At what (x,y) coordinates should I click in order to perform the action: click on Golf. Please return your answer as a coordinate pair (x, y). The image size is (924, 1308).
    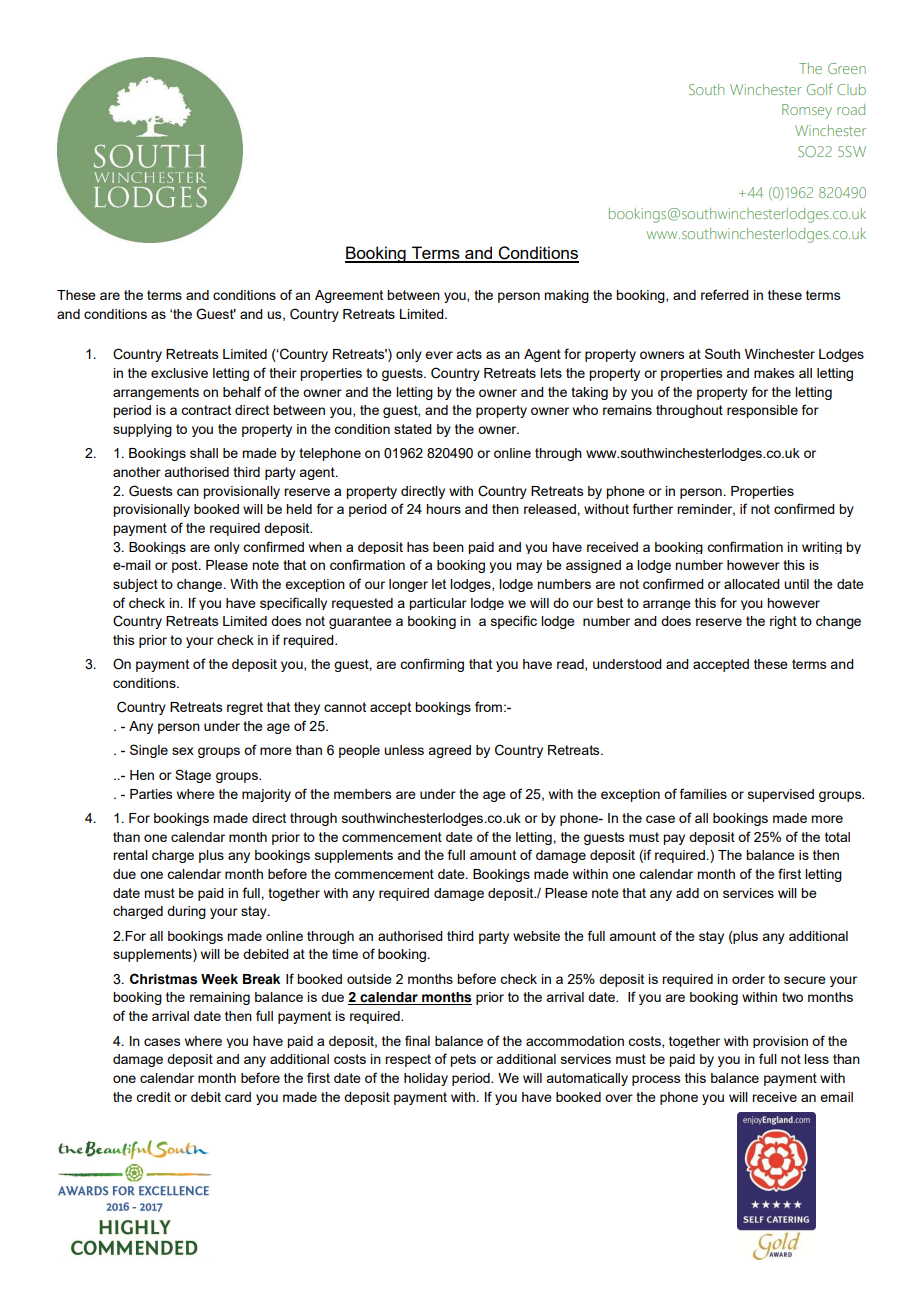
    Looking at the image, I should click on (820, 89).
